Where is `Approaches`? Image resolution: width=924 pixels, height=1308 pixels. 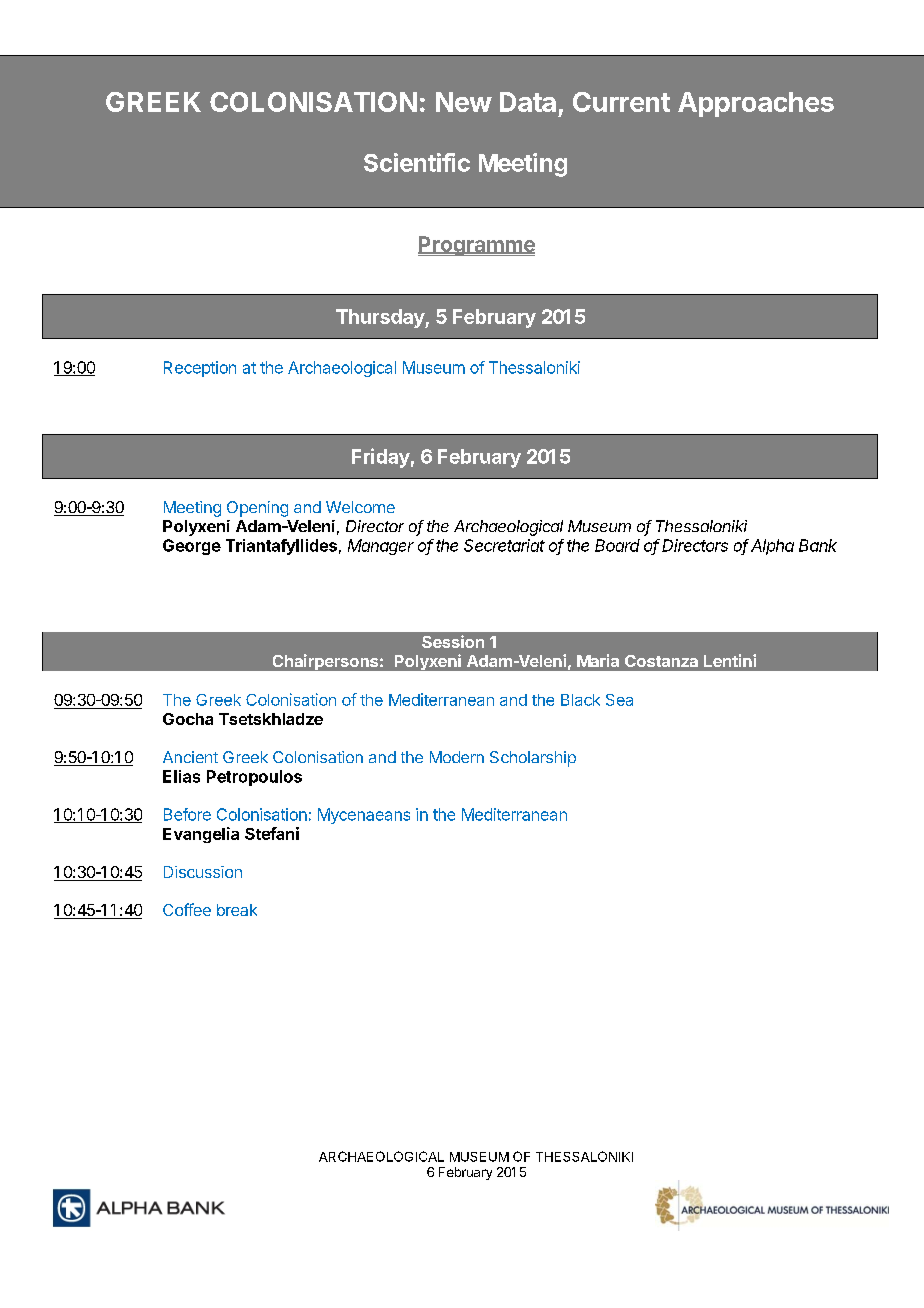 Approaches is located at coordinates (756, 104).
